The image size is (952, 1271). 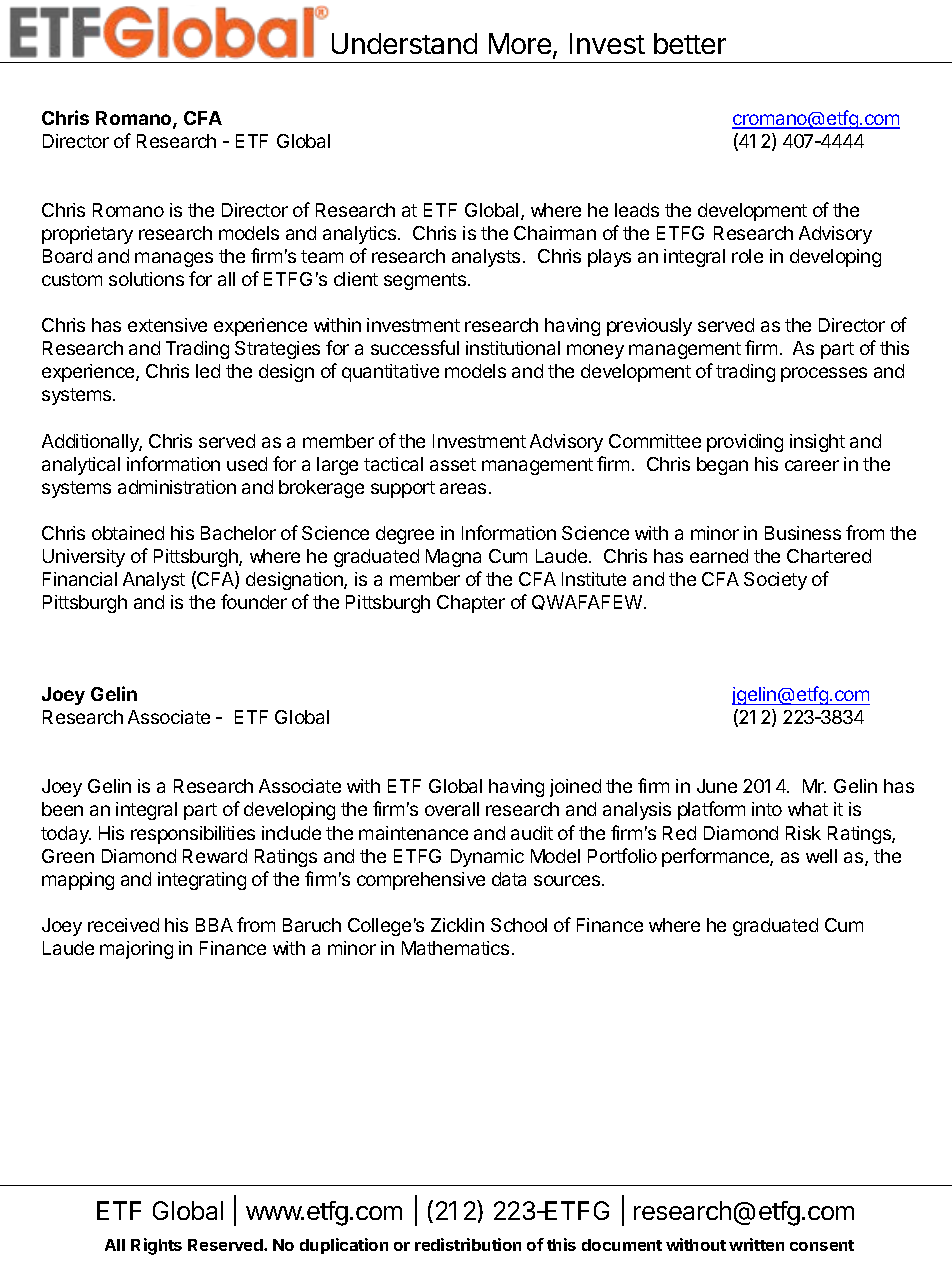 I want to click on Financial, so click(x=80, y=579).
